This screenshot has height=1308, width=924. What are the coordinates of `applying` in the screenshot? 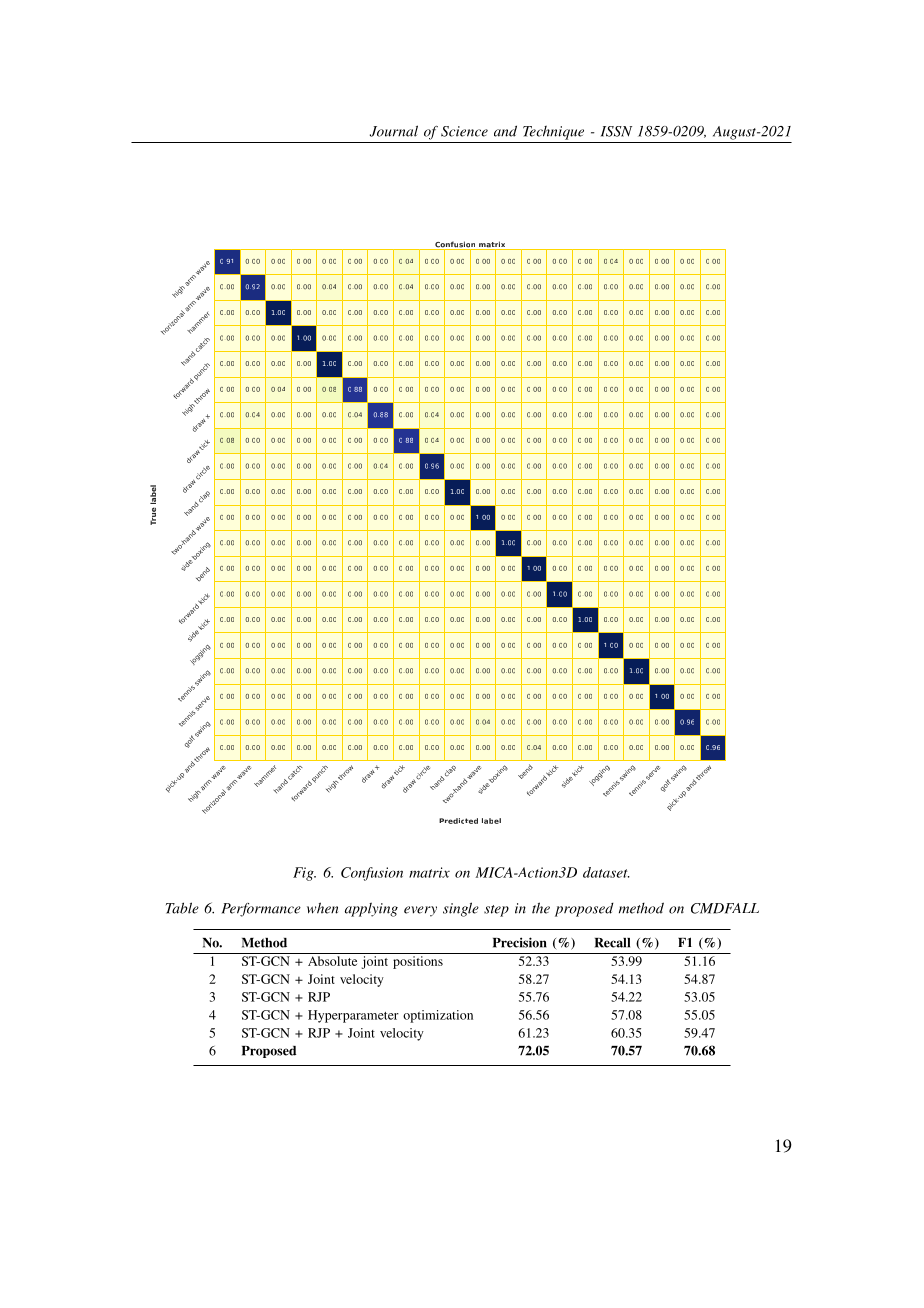 It's located at (371, 909).
